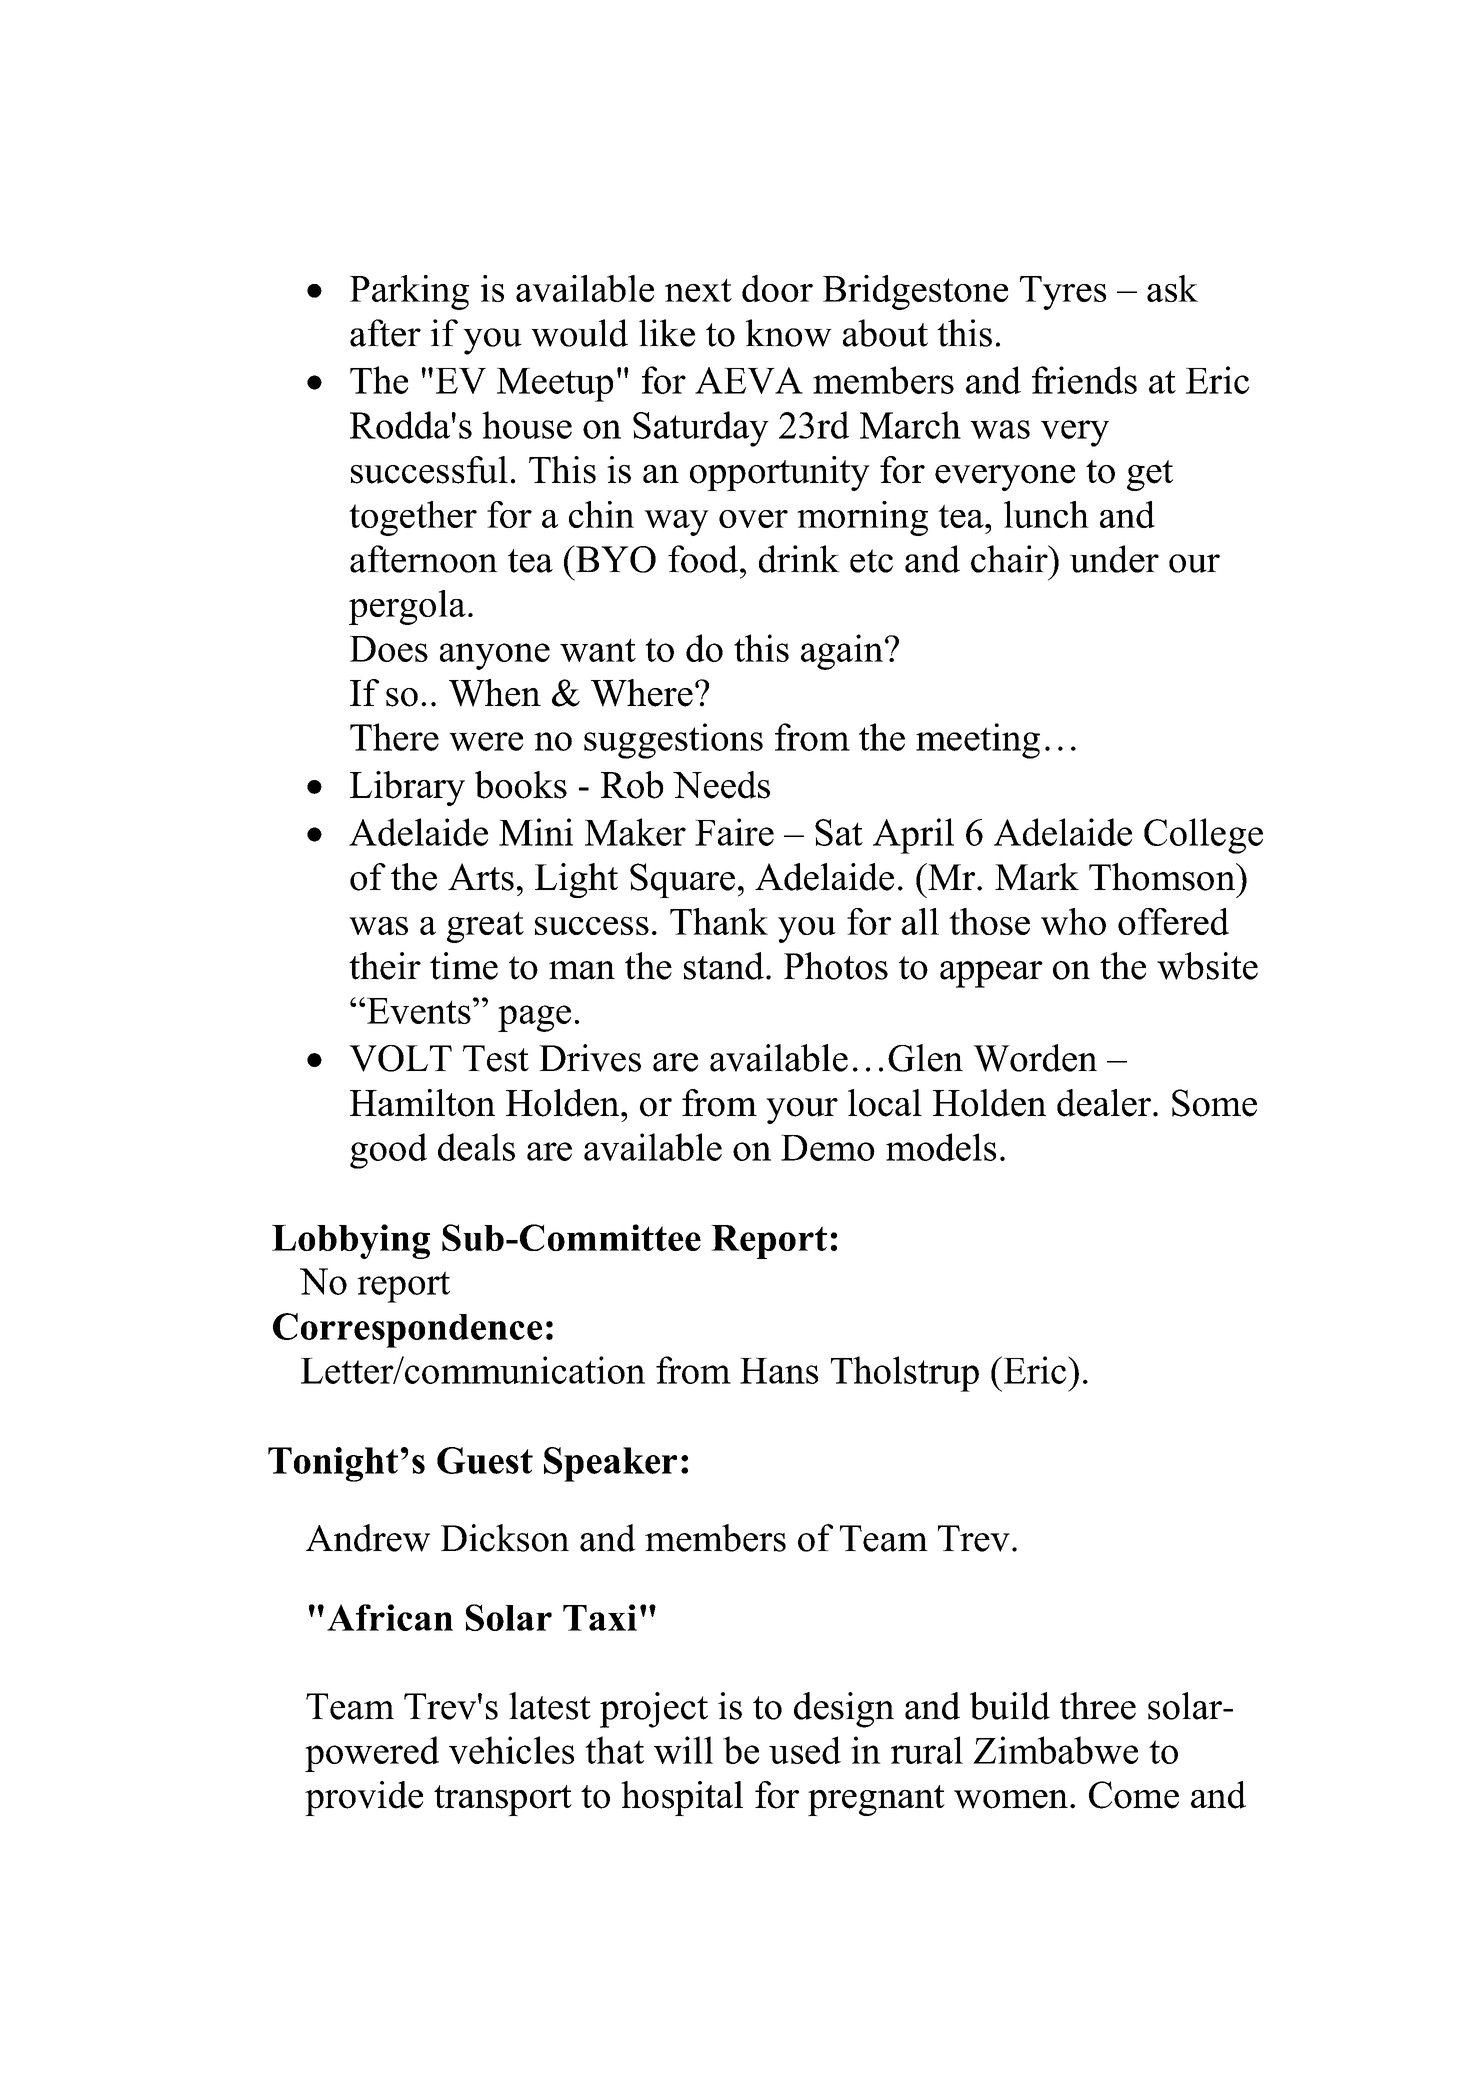  I want to click on again, so click(842, 652).
